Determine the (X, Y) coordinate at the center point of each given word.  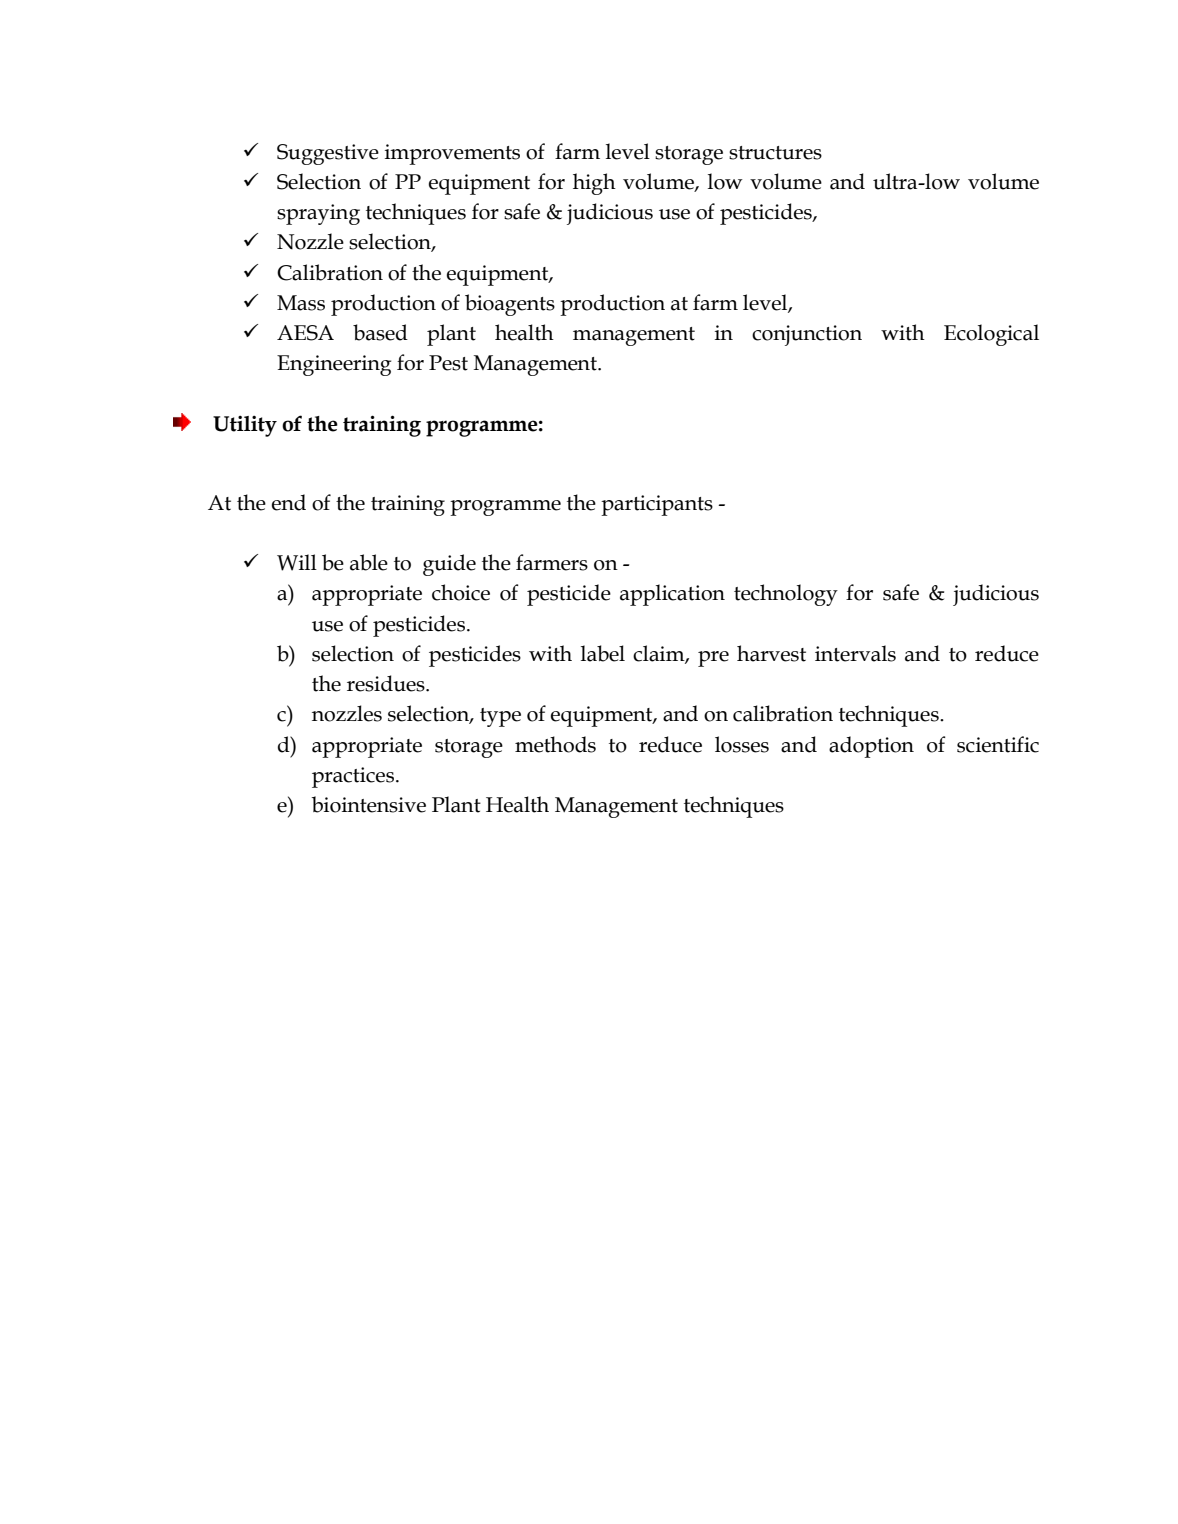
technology (786, 595)
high (594, 184)
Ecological (991, 335)
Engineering (334, 365)
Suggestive (328, 154)
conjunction (807, 335)
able (369, 562)
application (672, 595)
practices (353, 777)
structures (775, 153)
